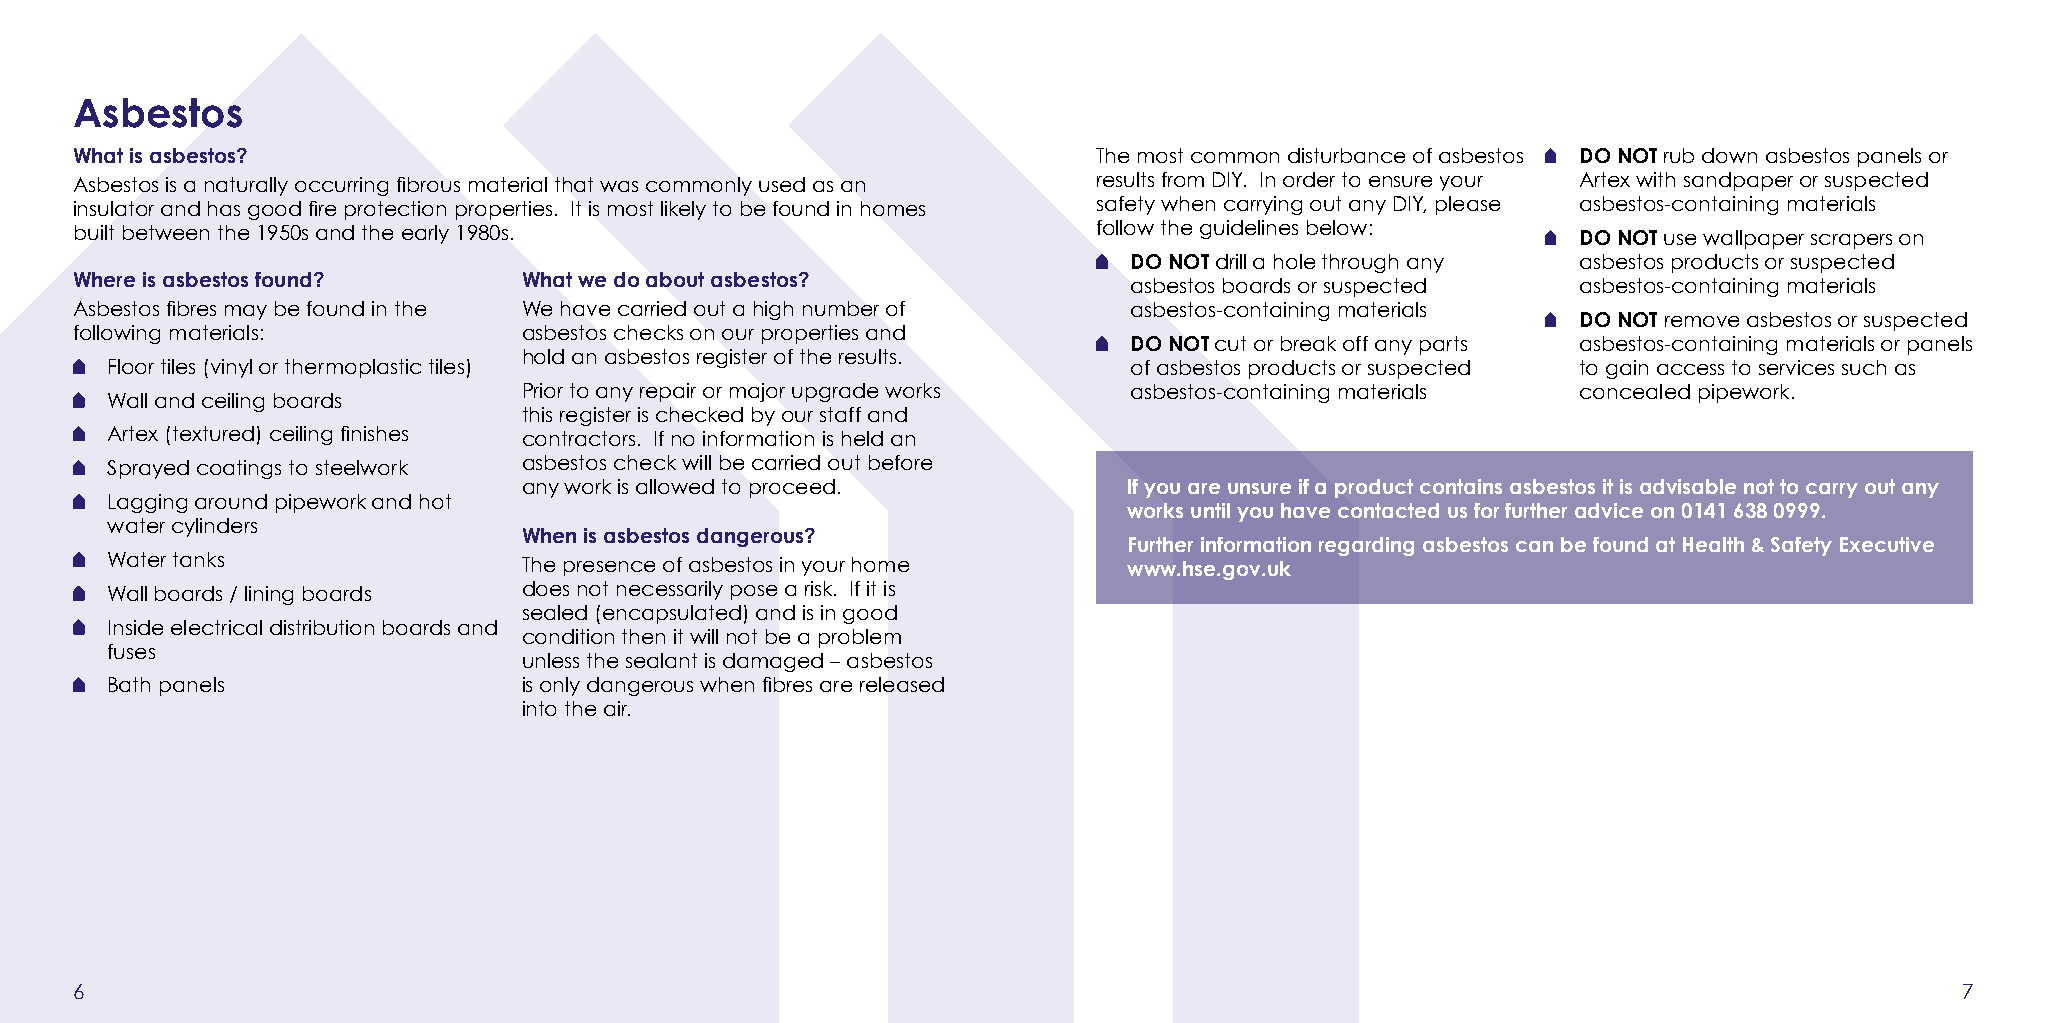 The height and width of the image is (1023, 2046). I want to click on Bath, so click(129, 684).
